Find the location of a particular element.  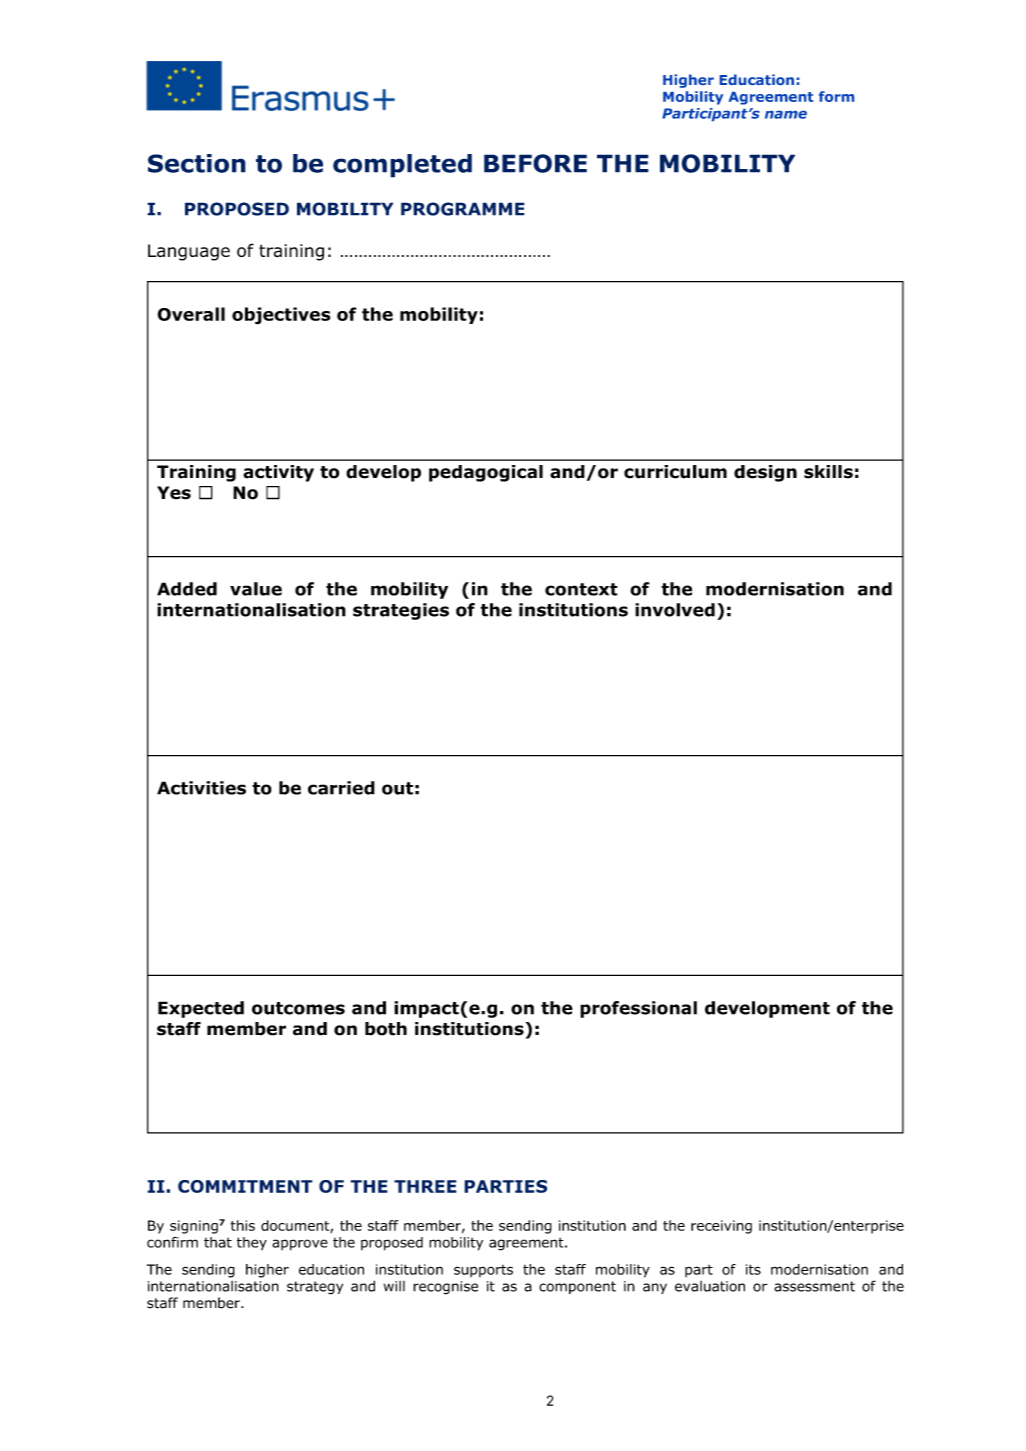

design is located at coordinates (765, 473).
